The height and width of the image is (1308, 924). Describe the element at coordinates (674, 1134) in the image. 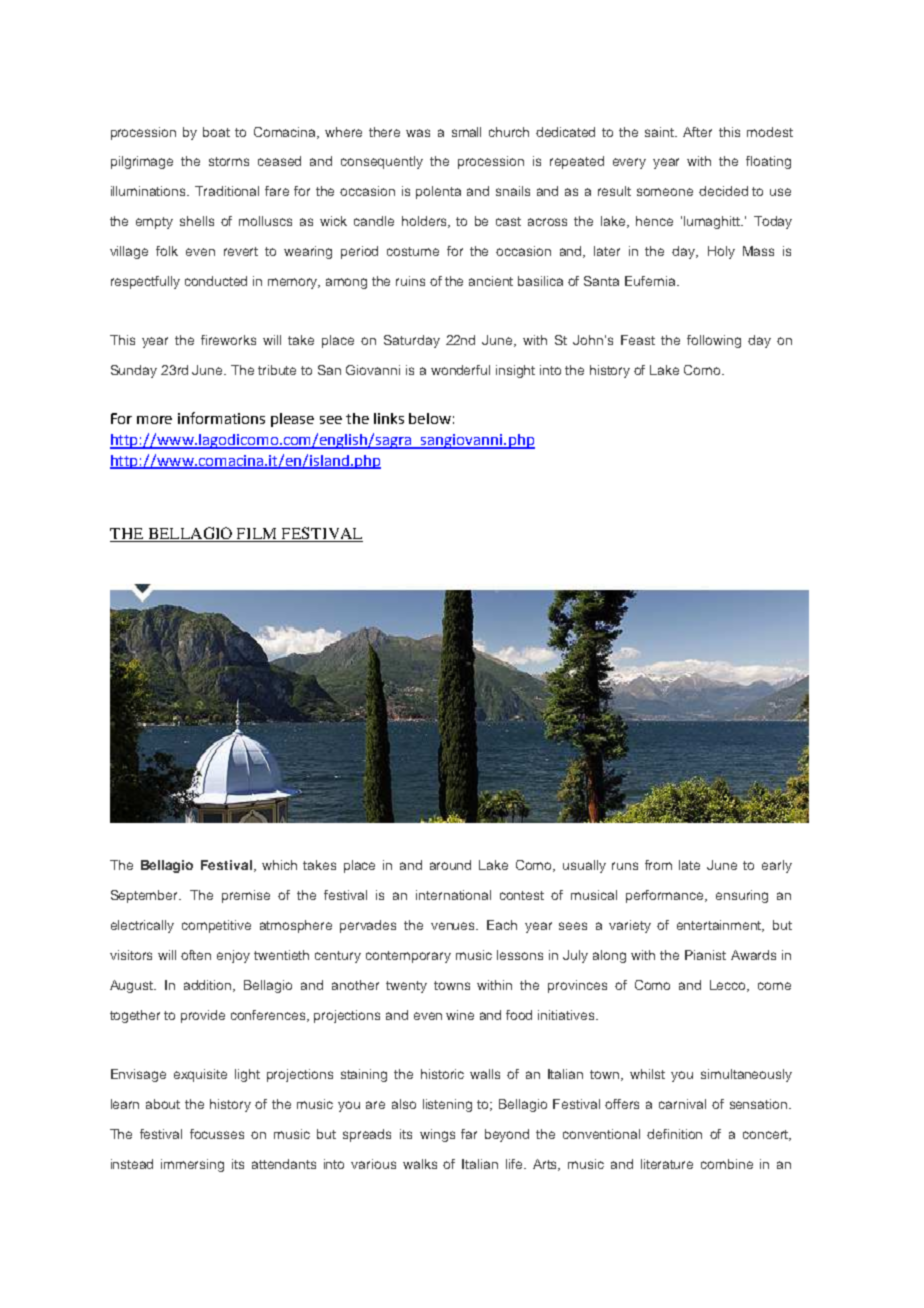

I see `definition` at that location.
